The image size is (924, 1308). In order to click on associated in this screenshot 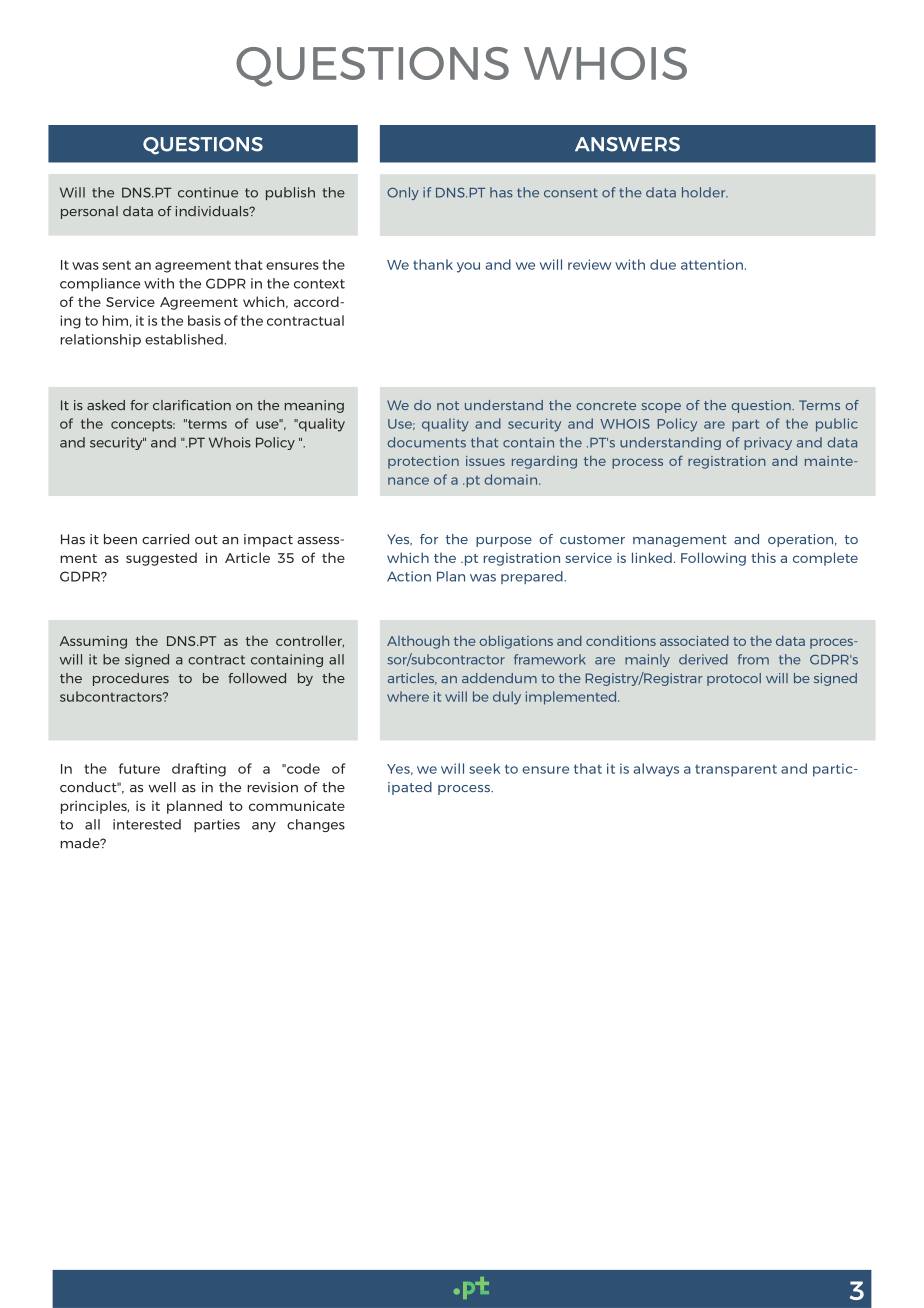, I will do `click(694, 641)`.
